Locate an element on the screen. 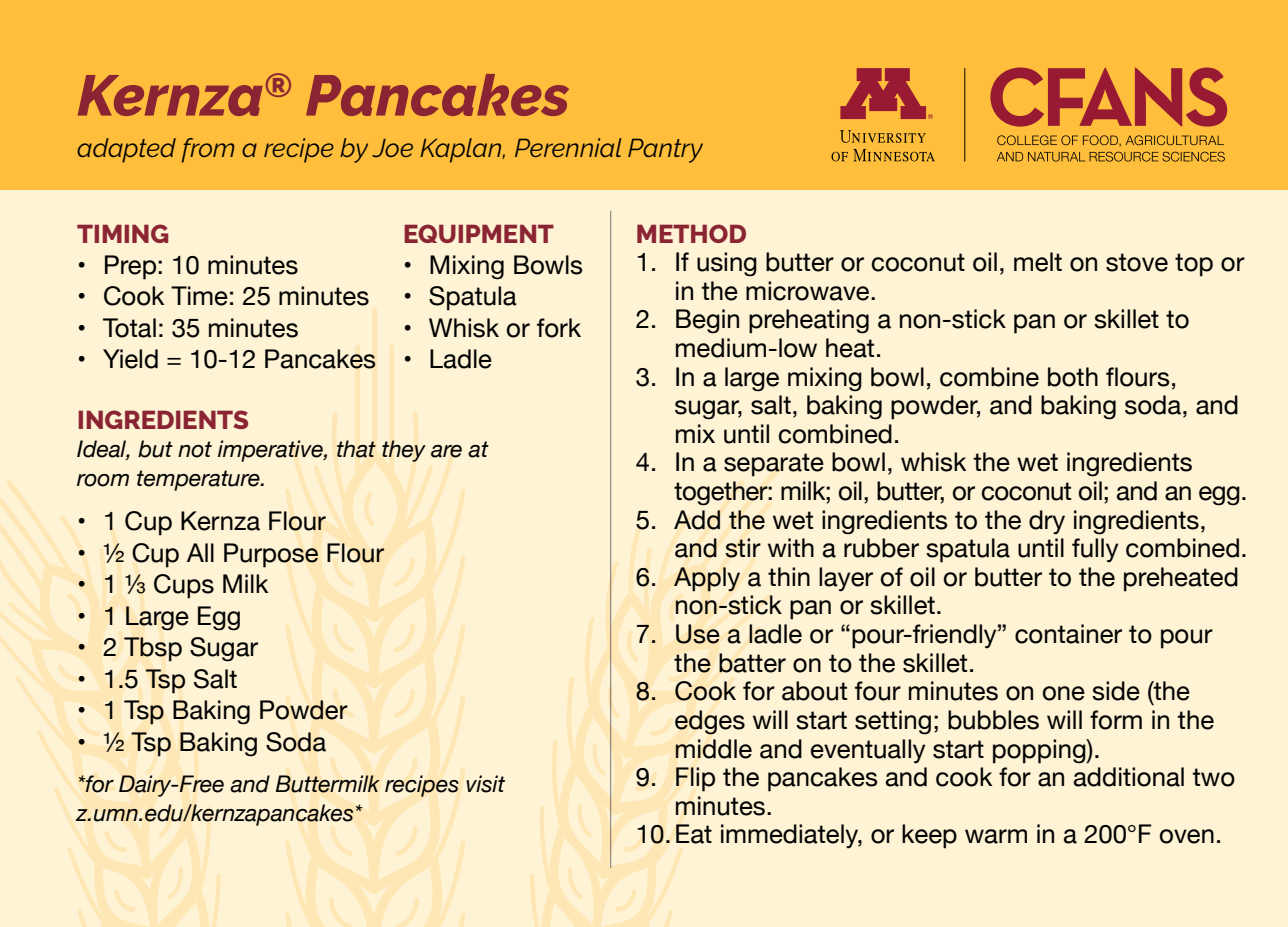 Image resolution: width=1288 pixels, height=927 pixels. container is located at coordinates (1068, 634).
